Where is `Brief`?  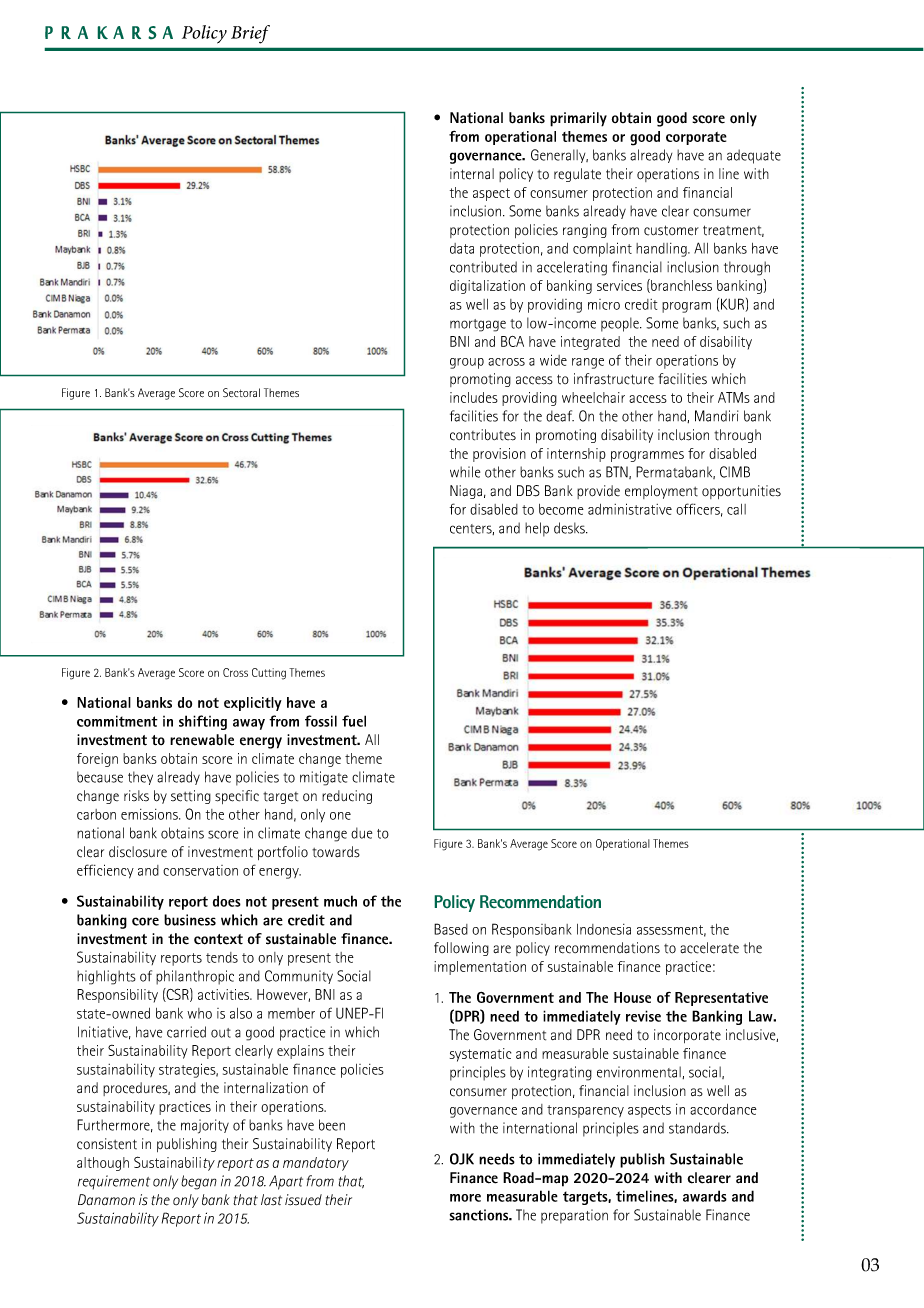 Brief is located at coordinates (250, 34).
